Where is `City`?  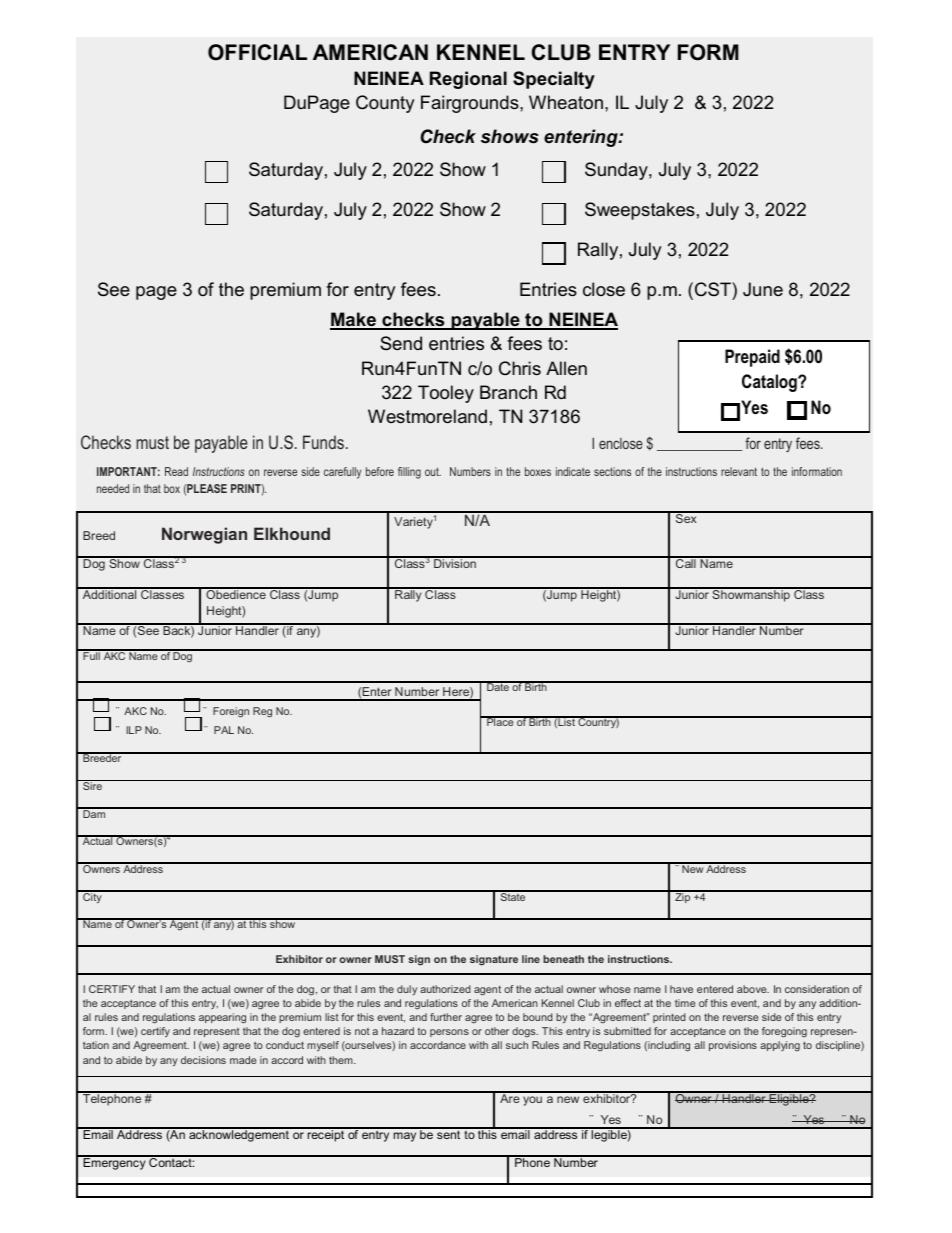
City is located at coordinates (92, 897).
